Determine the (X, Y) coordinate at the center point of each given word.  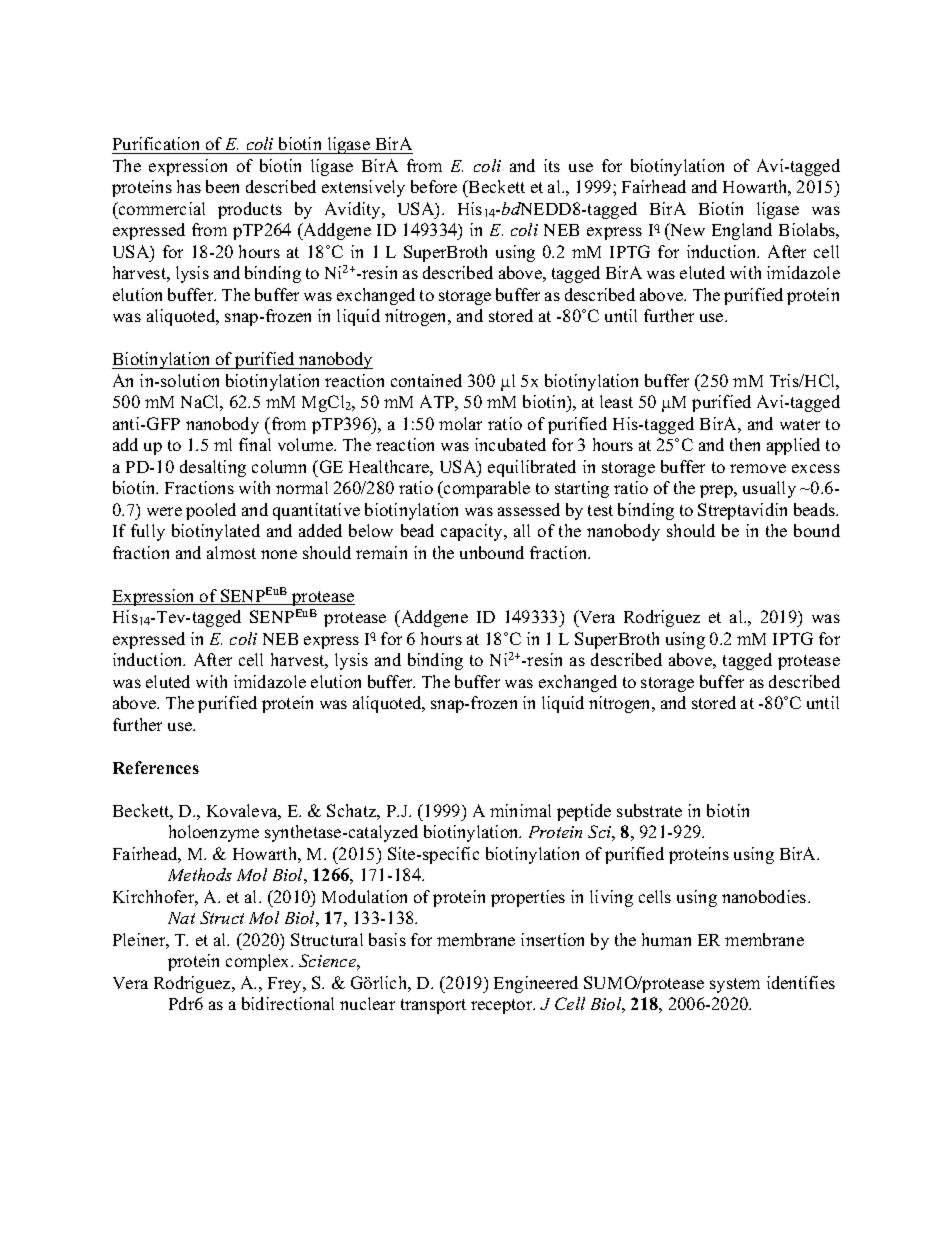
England (742, 231)
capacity (473, 532)
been (222, 186)
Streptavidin (742, 511)
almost (231, 552)
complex (259, 962)
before (434, 186)
